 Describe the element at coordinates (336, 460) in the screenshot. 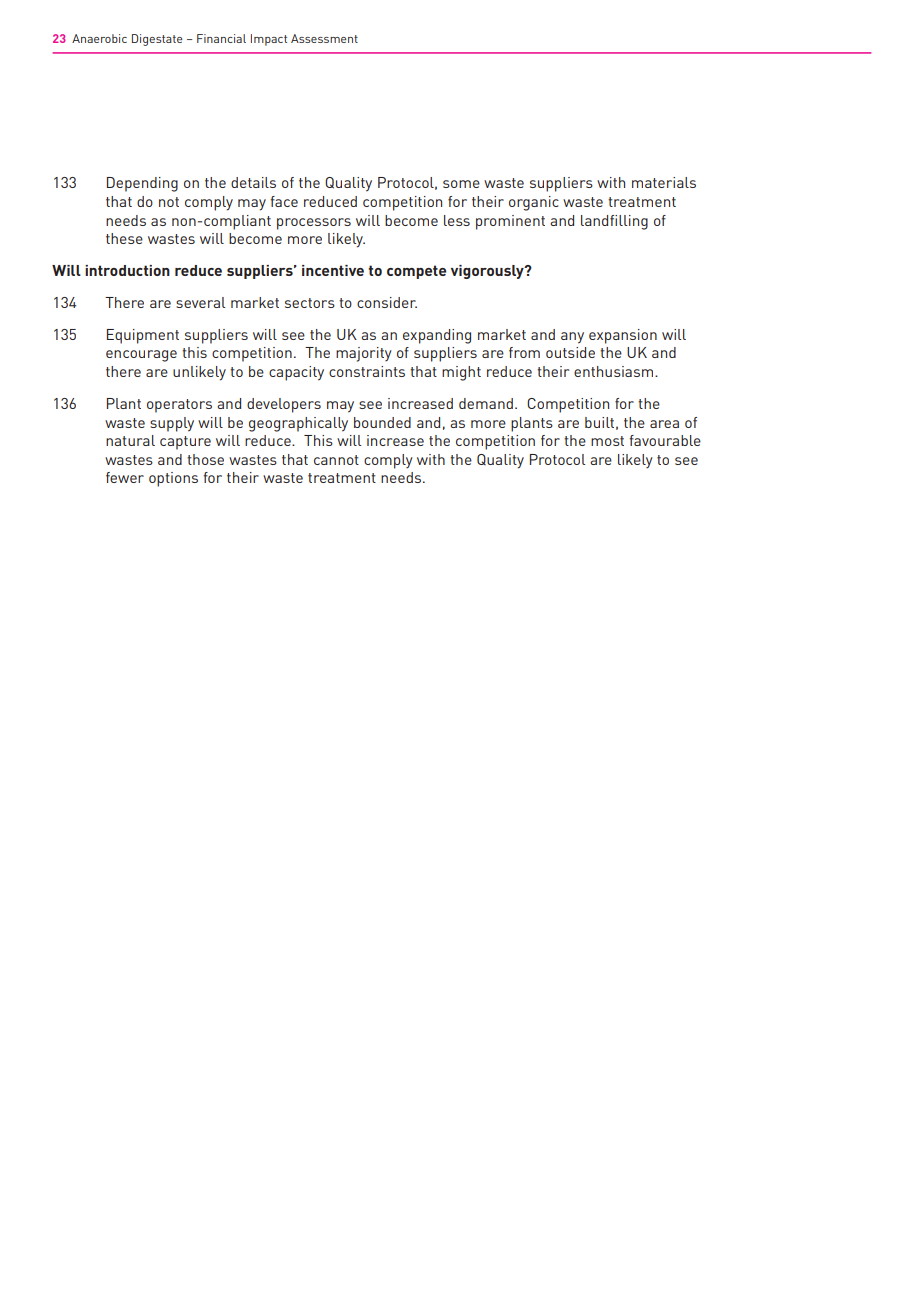

I see `cannot` at that location.
